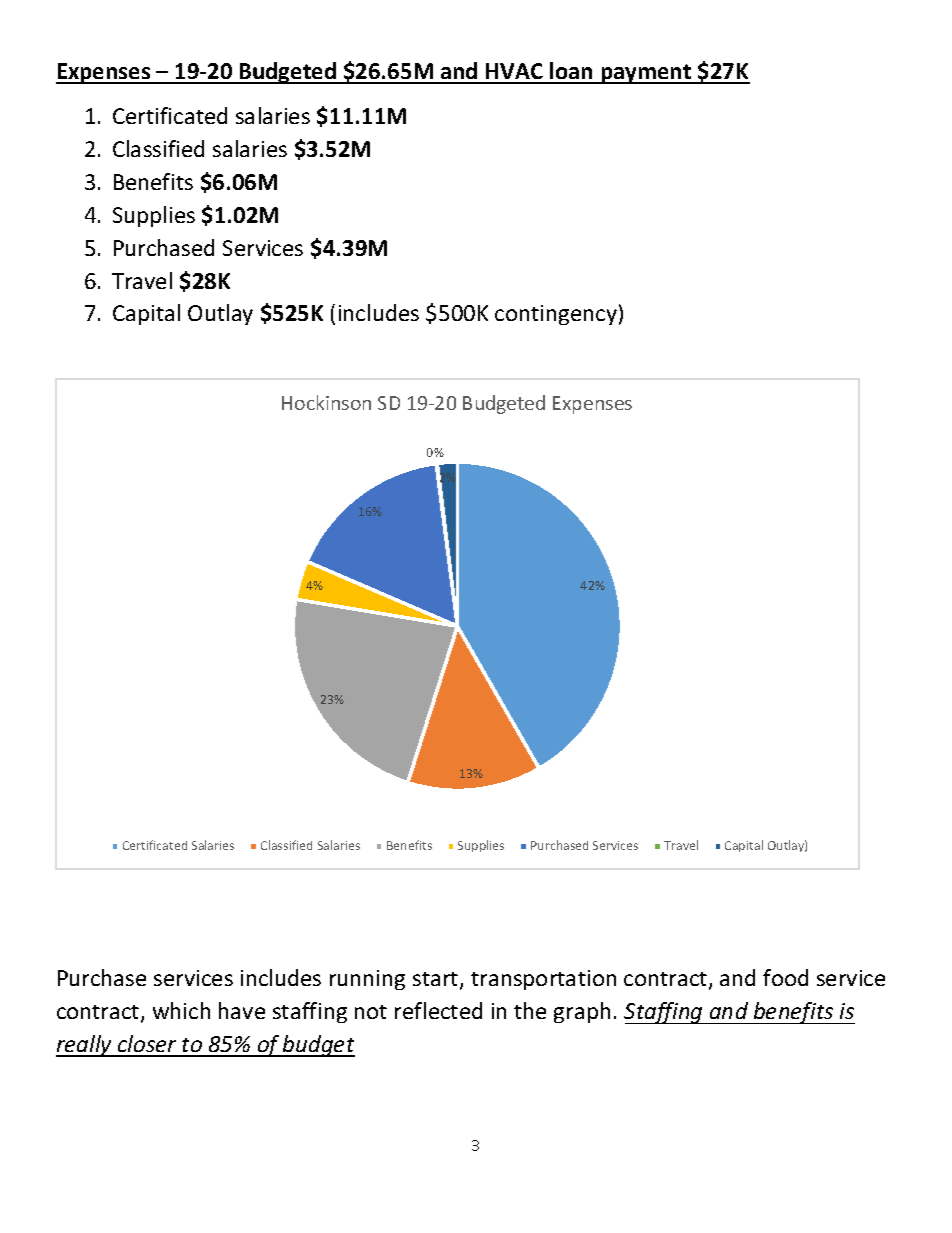  I want to click on payment, so click(646, 74).
